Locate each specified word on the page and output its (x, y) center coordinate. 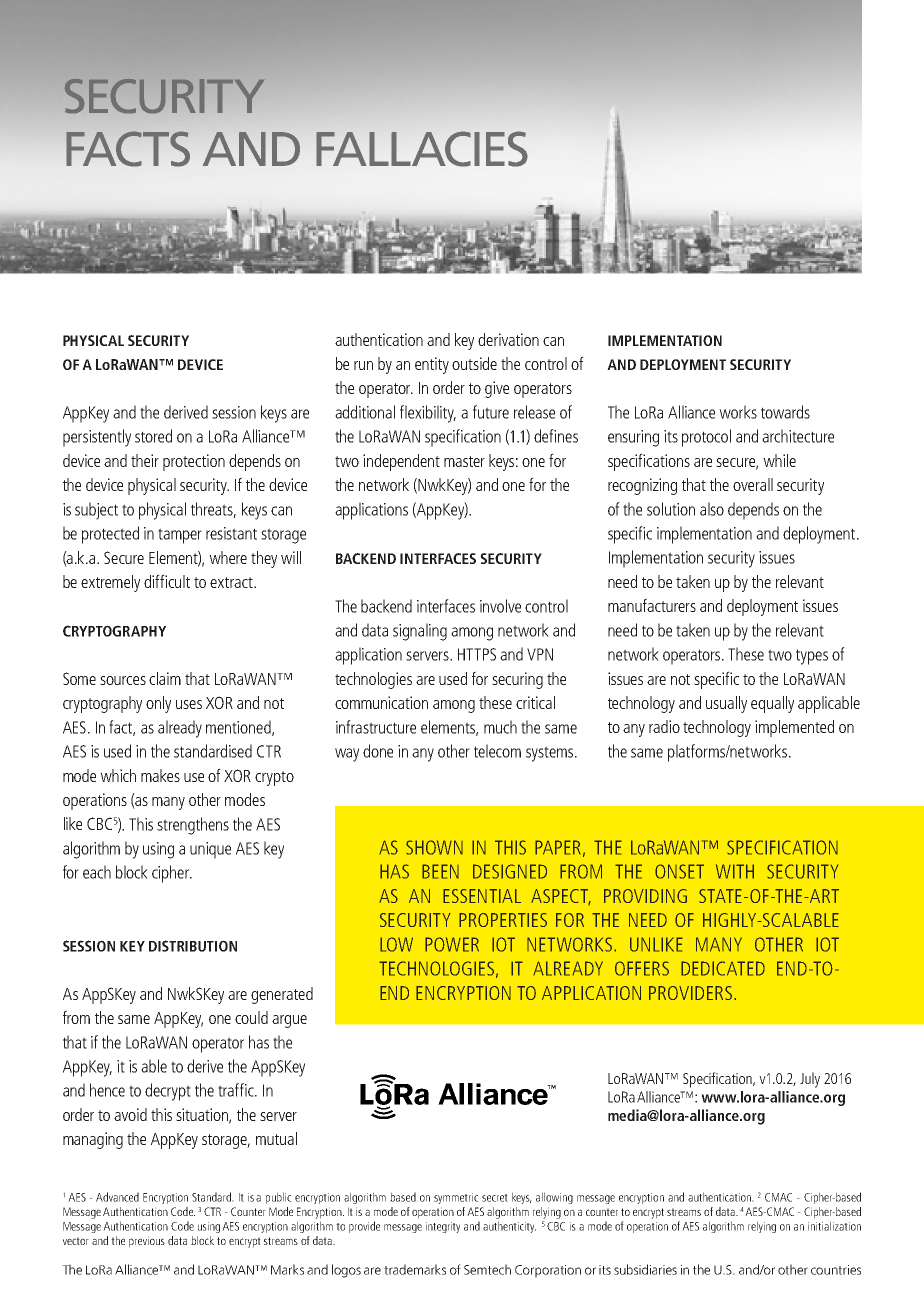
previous (147, 1242)
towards (785, 412)
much (500, 727)
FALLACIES (422, 149)
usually (726, 704)
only (158, 704)
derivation (508, 339)
